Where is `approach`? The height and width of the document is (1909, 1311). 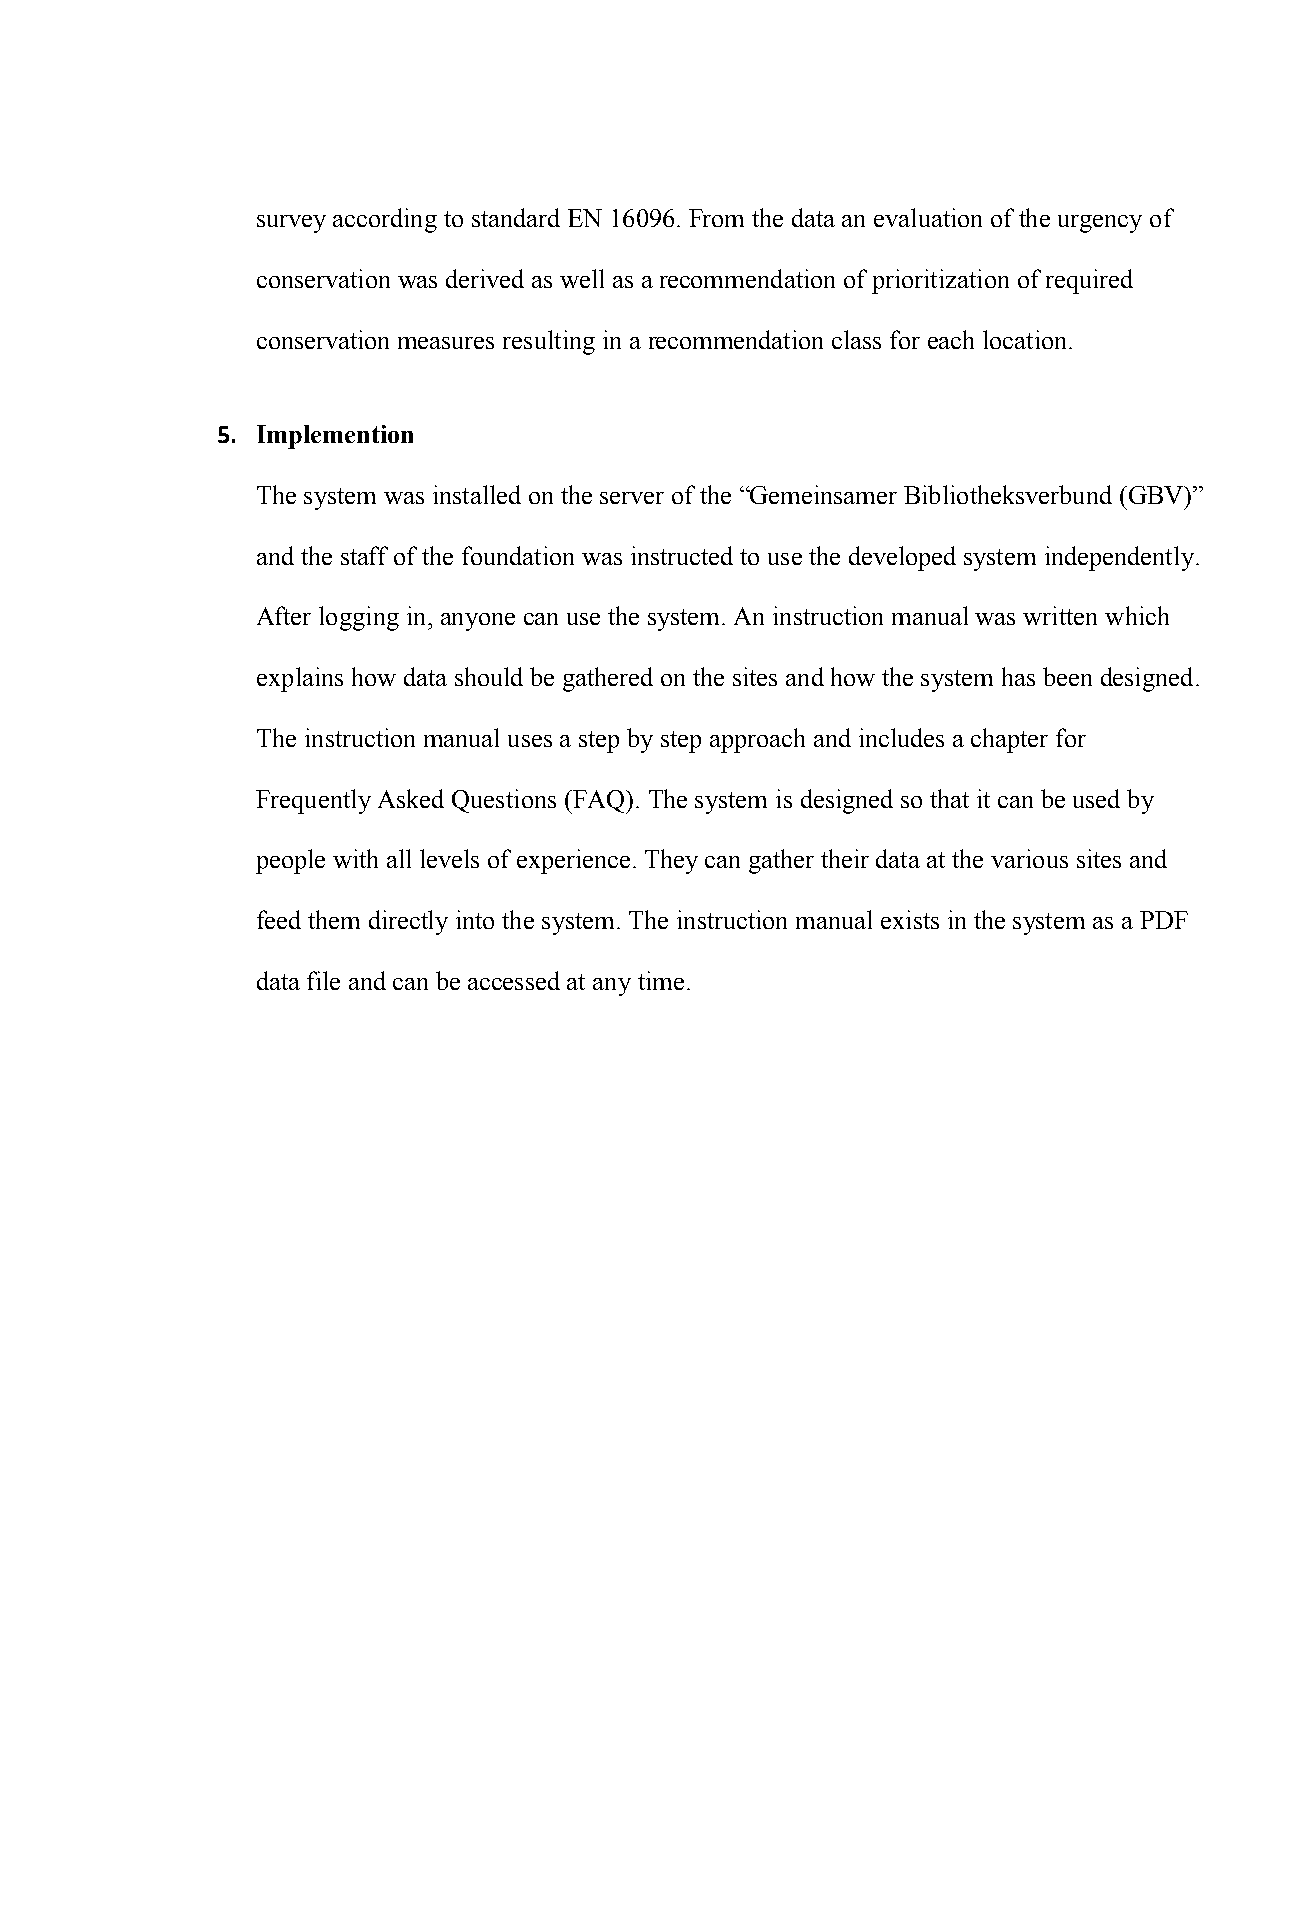 approach is located at coordinates (757, 740).
